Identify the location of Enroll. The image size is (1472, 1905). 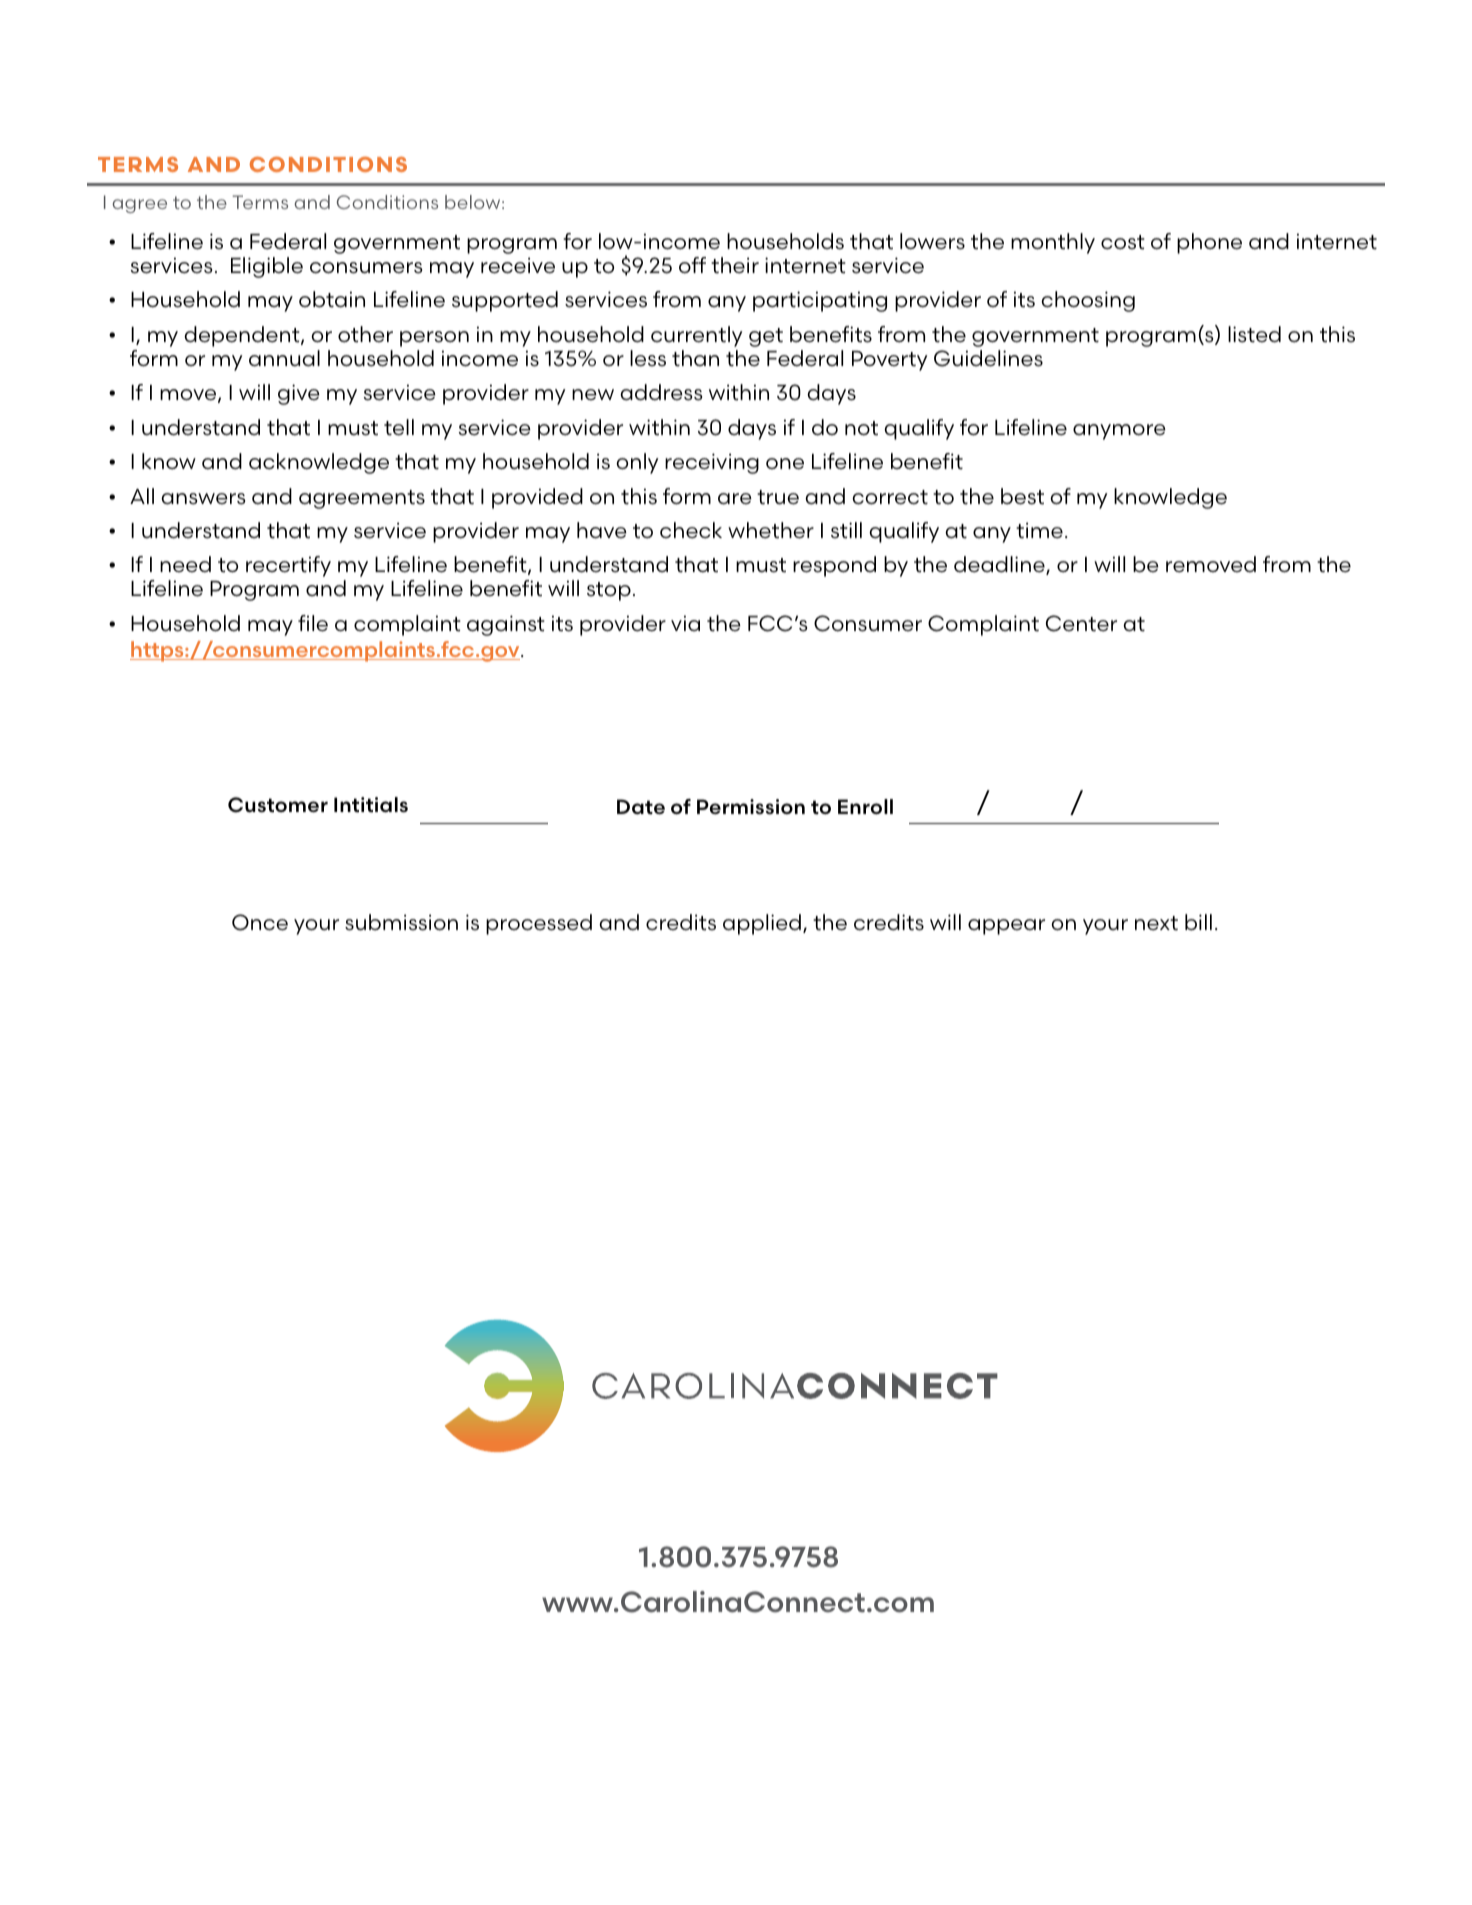
(865, 806).
